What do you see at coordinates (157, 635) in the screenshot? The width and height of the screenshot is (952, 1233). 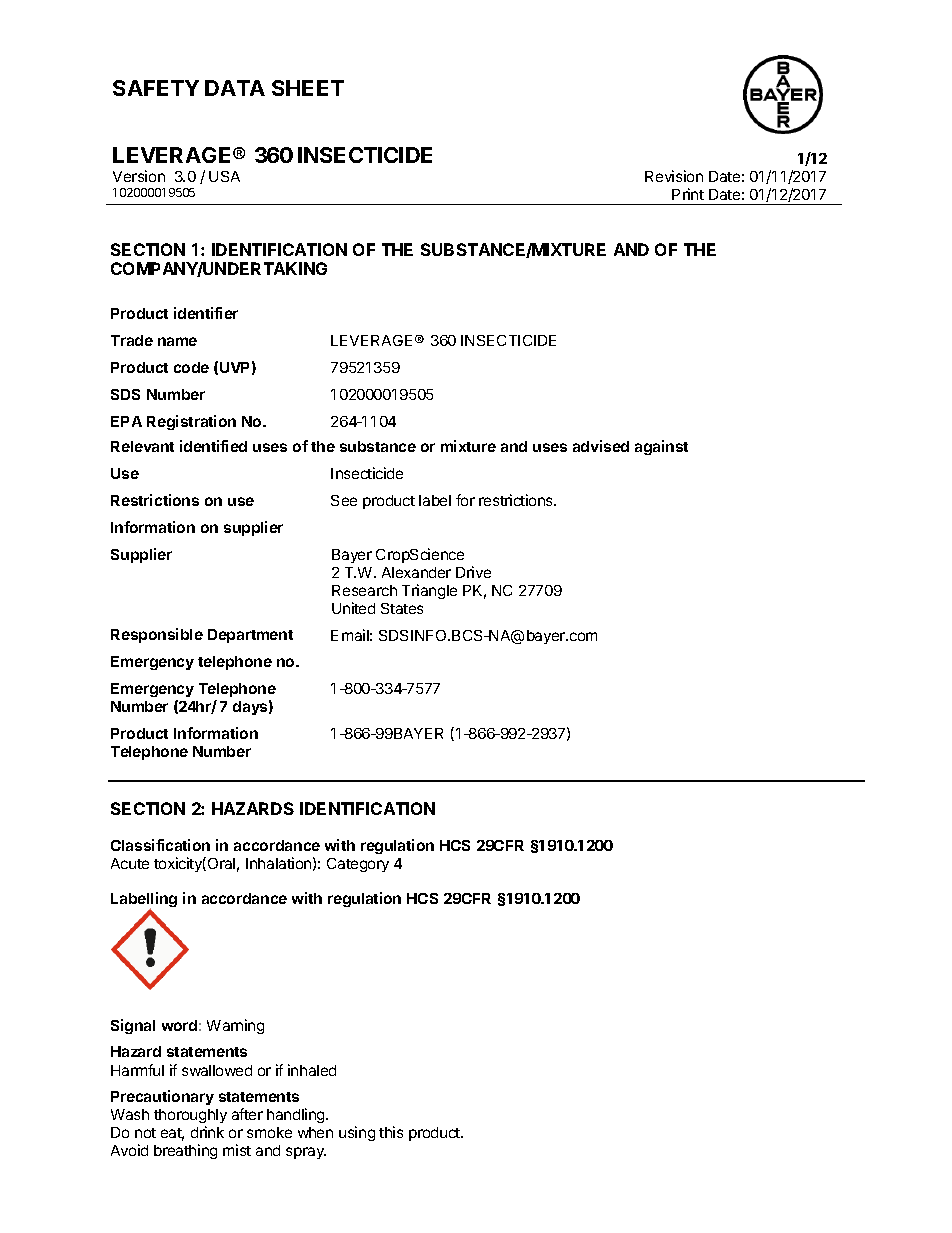 I see `Responsible` at bounding box center [157, 635].
